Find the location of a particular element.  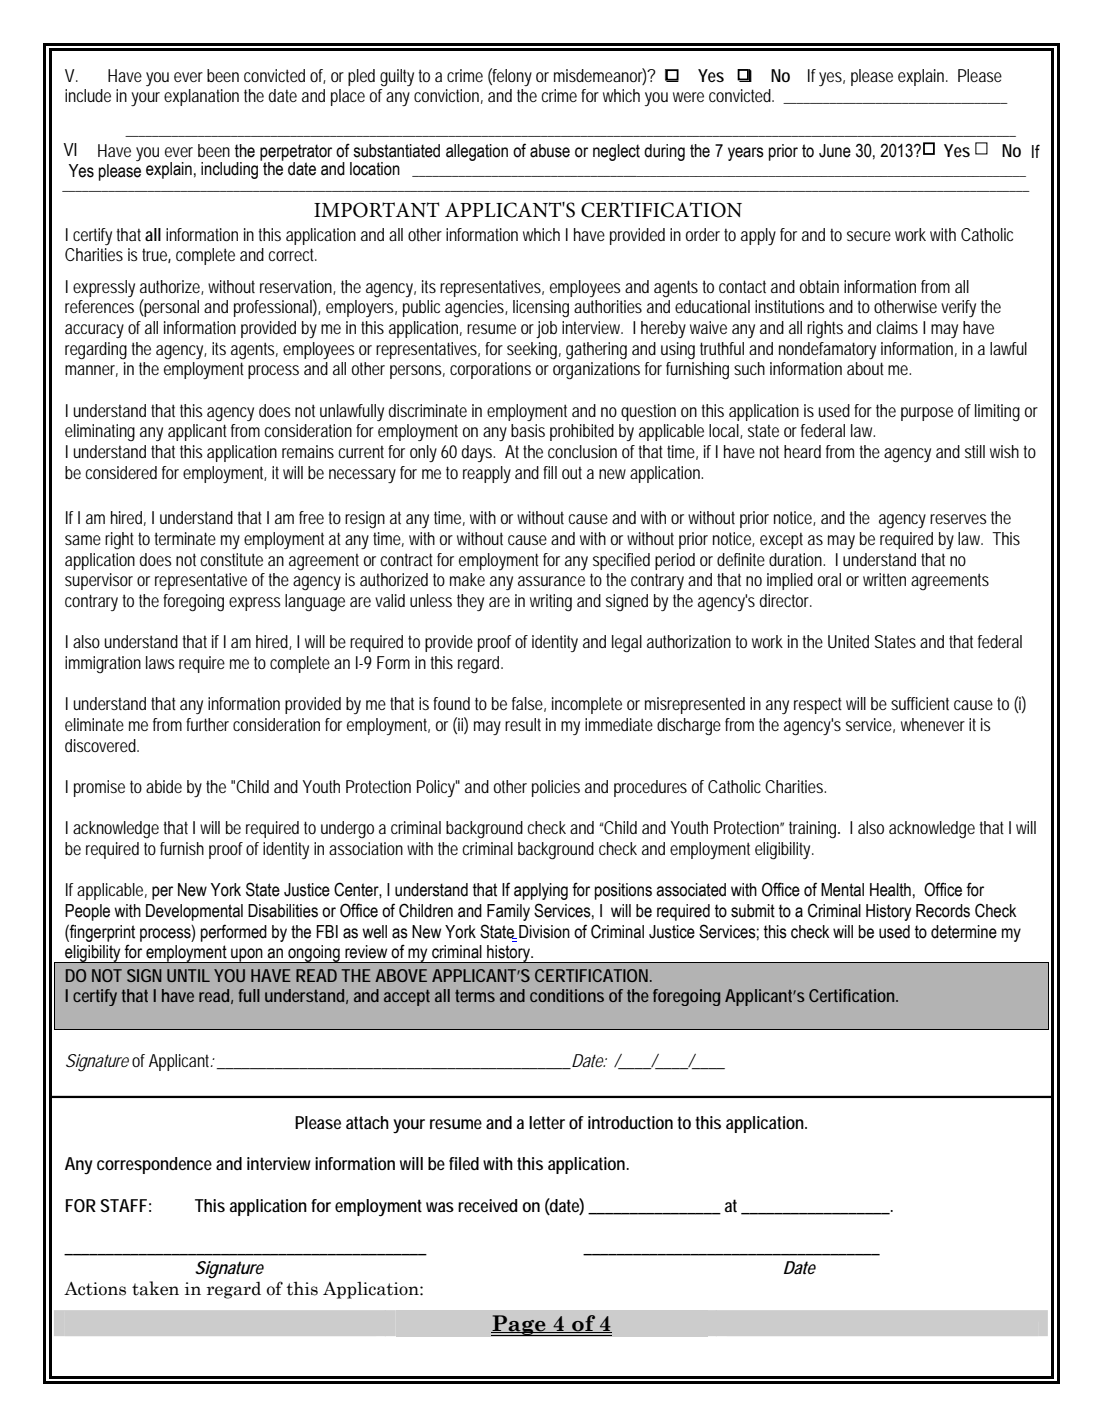

fill is located at coordinates (550, 472).
